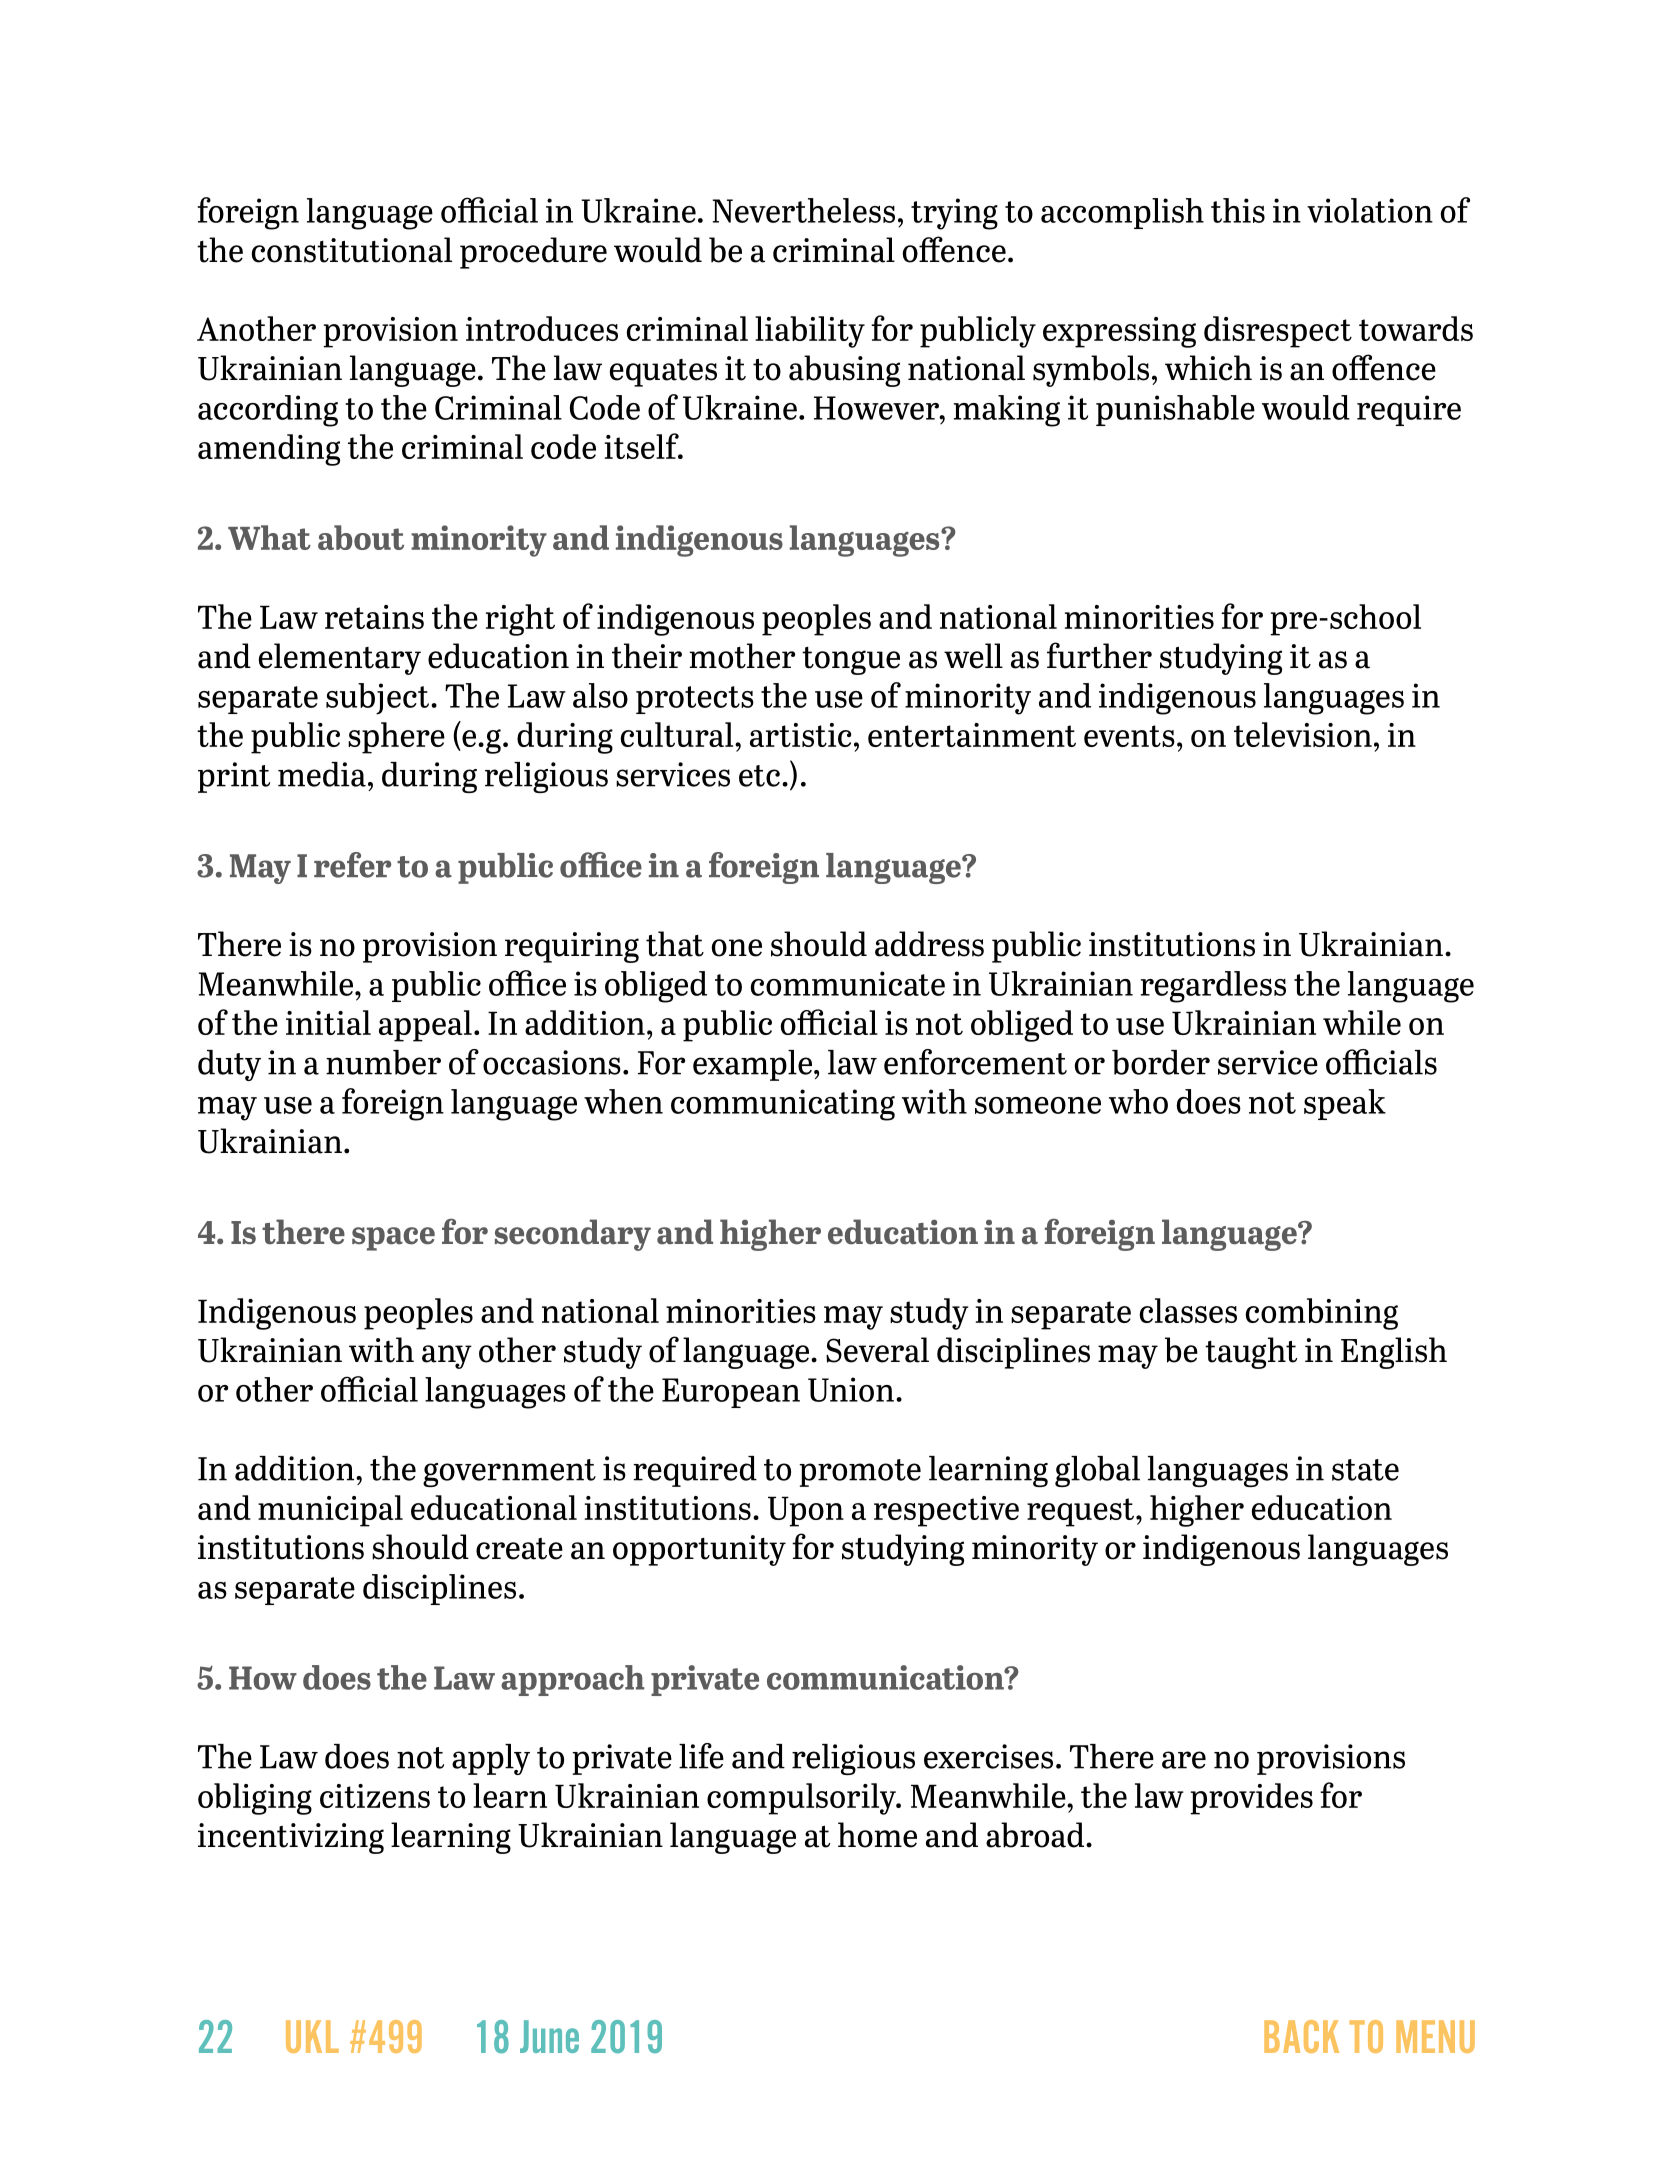 Image resolution: width=1674 pixels, height=2166 pixels. I want to click on constitutional, so click(352, 250).
